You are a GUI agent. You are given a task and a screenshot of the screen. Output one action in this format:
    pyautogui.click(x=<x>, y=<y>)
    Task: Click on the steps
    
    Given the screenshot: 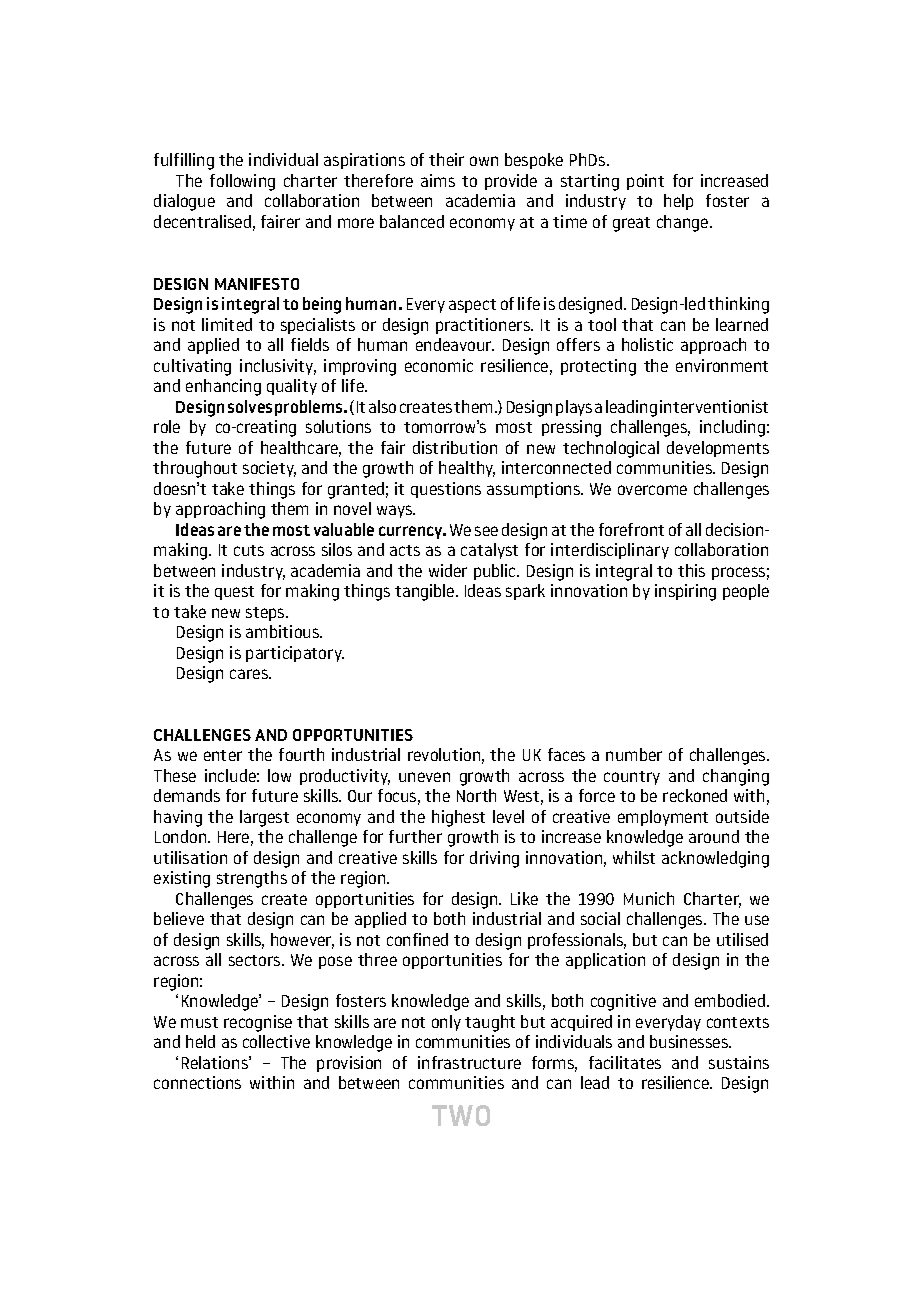 What is the action you would take?
    pyautogui.click(x=266, y=614)
